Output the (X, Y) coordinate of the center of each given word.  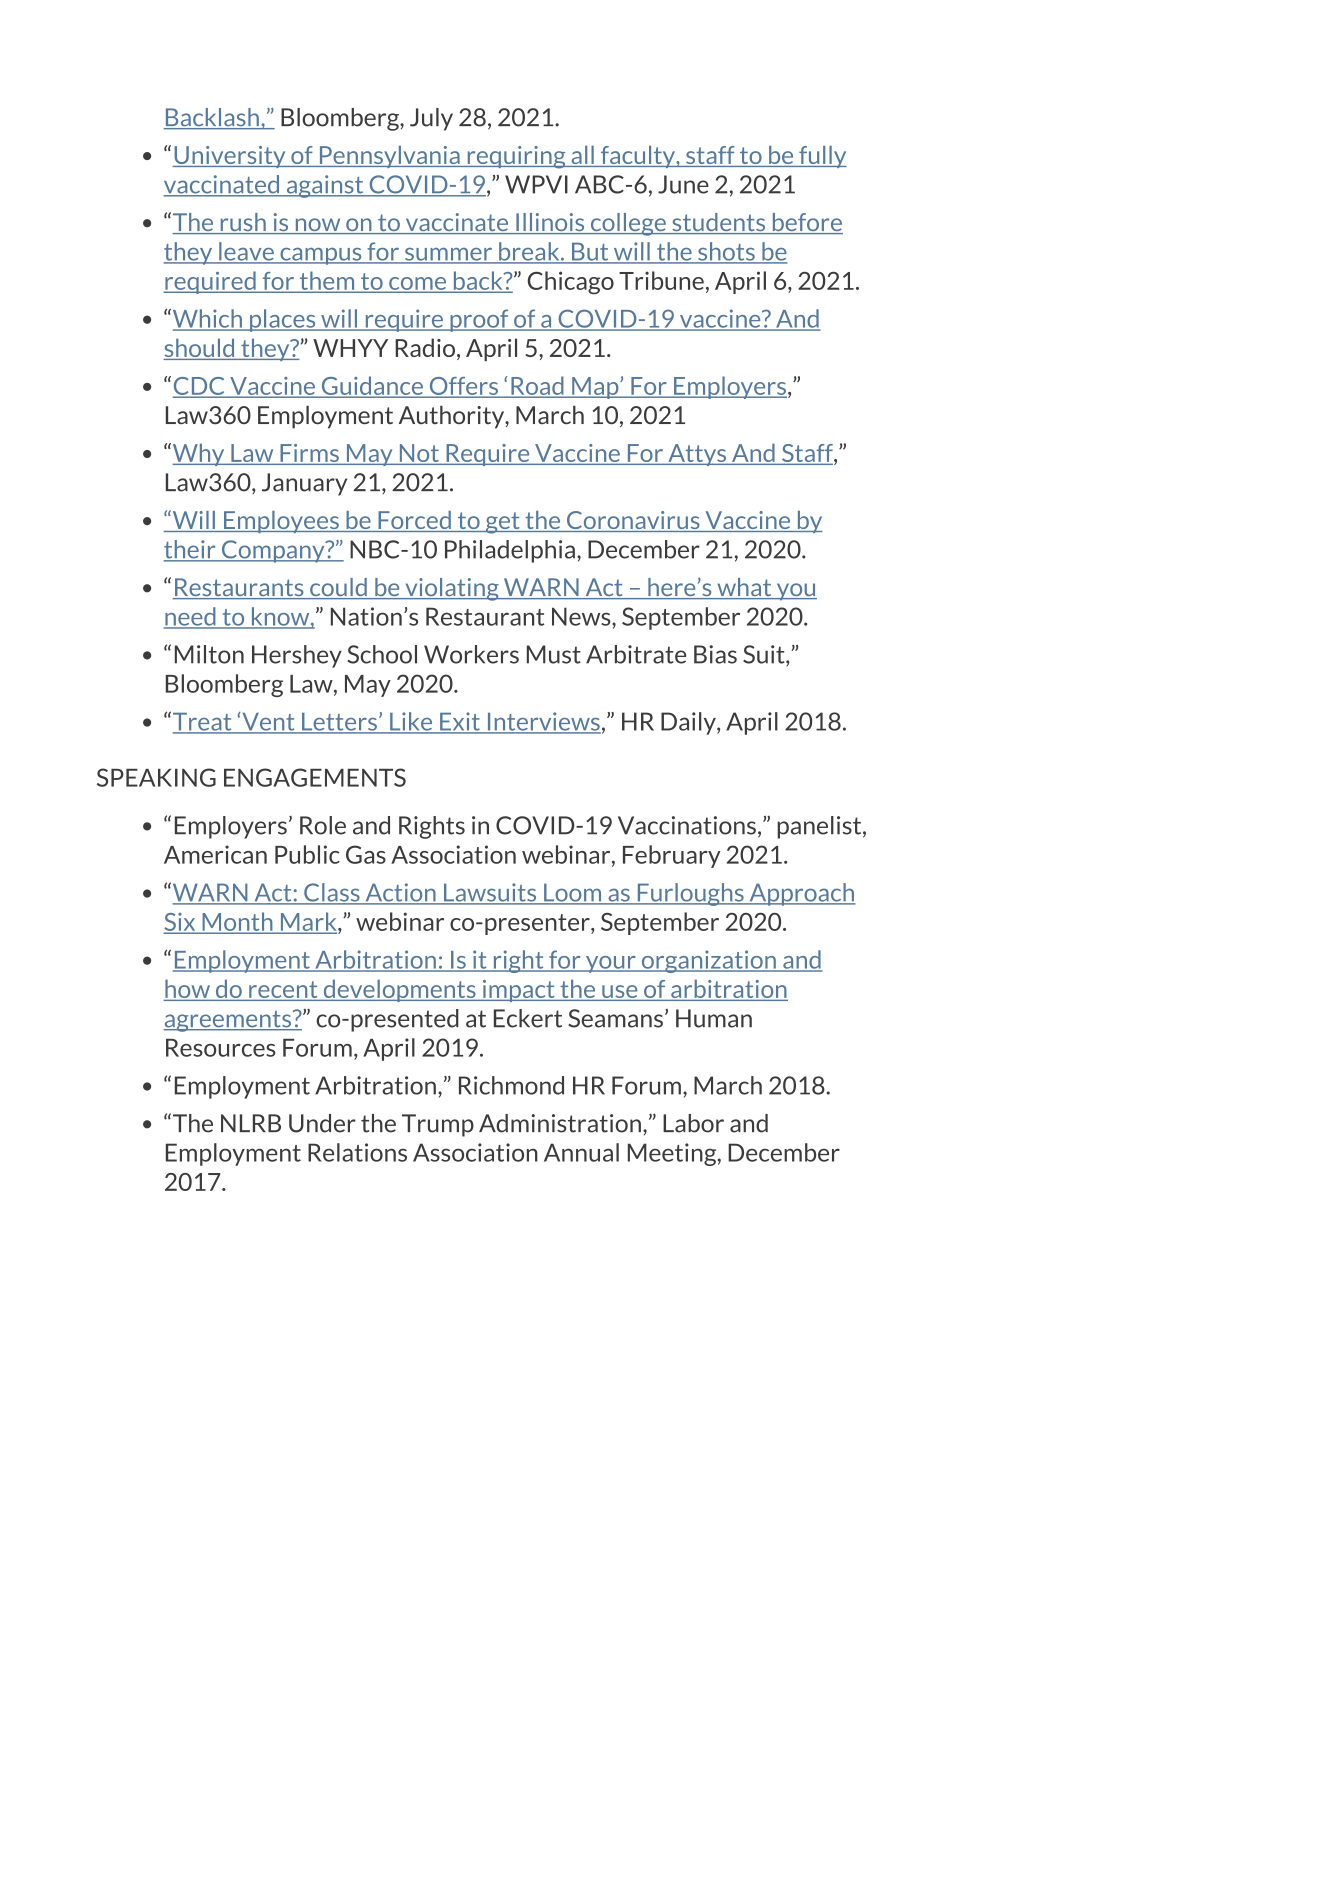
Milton (209, 654)
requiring (516, 157)
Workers (471, 654)
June (683, 184)
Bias (715, 654)
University (230, 157)
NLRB (251, 1123)
